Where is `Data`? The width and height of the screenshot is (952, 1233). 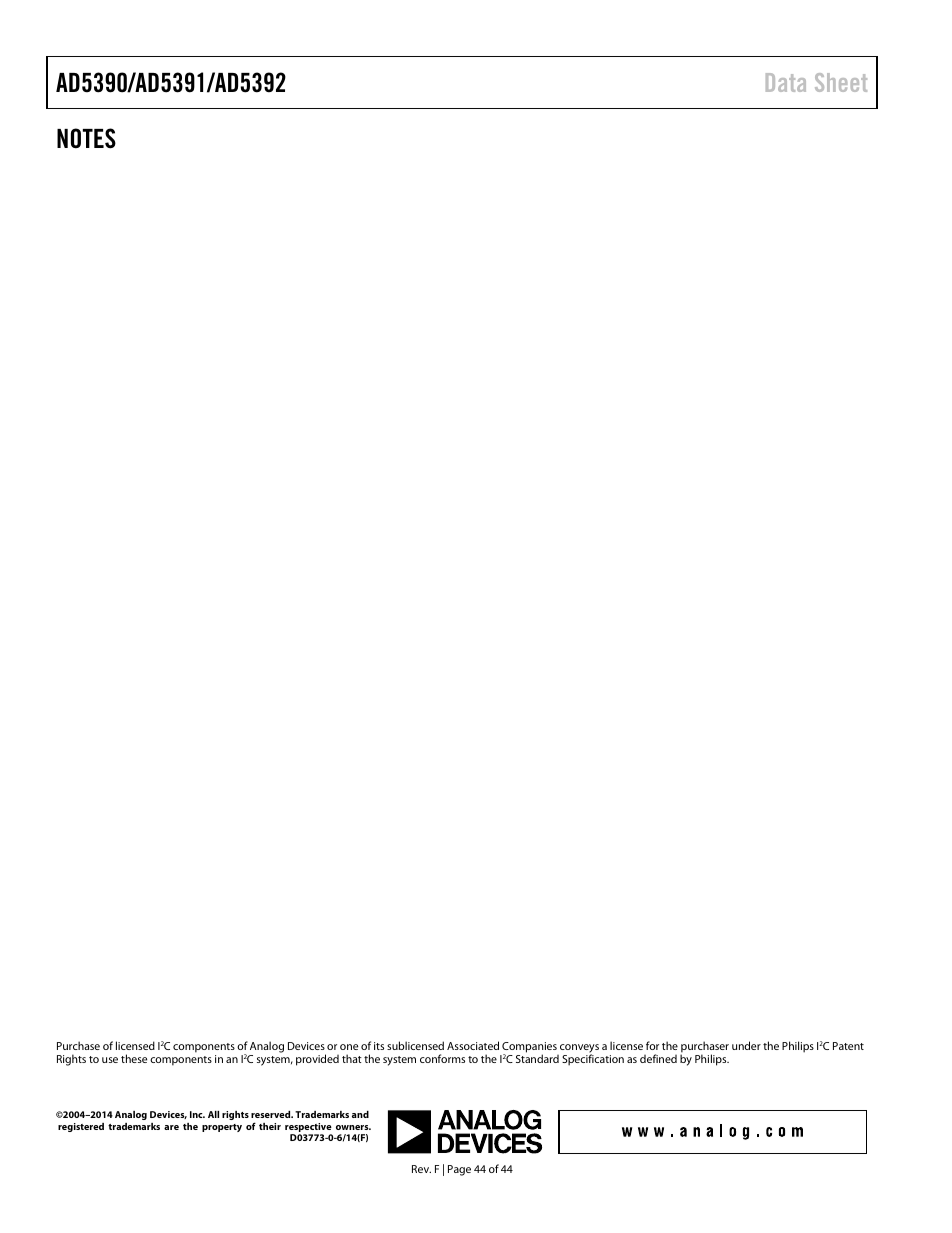 Data is located at coordinates (786, 82).
